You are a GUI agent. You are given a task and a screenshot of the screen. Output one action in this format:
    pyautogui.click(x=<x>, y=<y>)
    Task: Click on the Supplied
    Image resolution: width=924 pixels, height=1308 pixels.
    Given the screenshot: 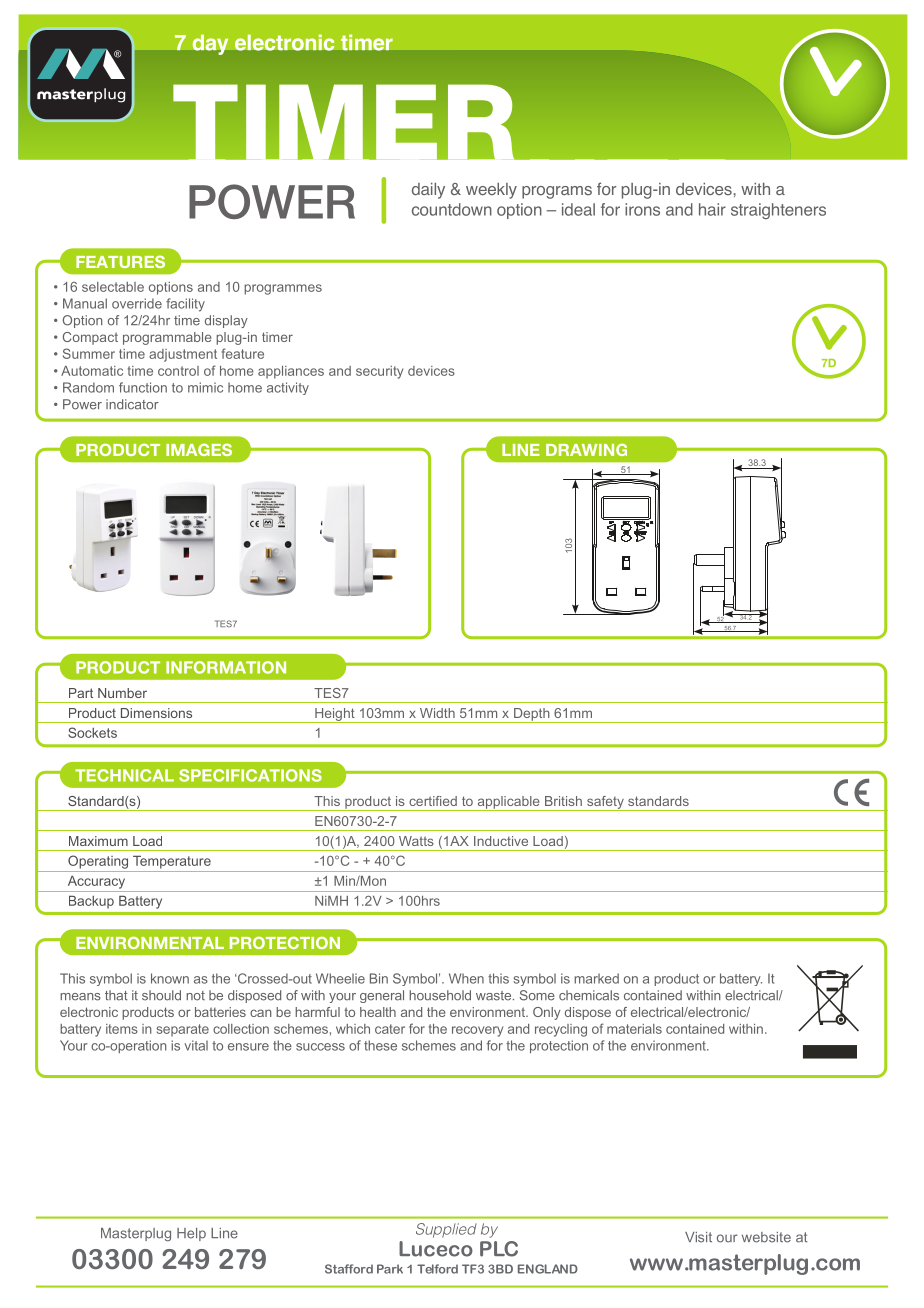 What is the action you would take?
    pyautogui.click(x=446, y=1230)
